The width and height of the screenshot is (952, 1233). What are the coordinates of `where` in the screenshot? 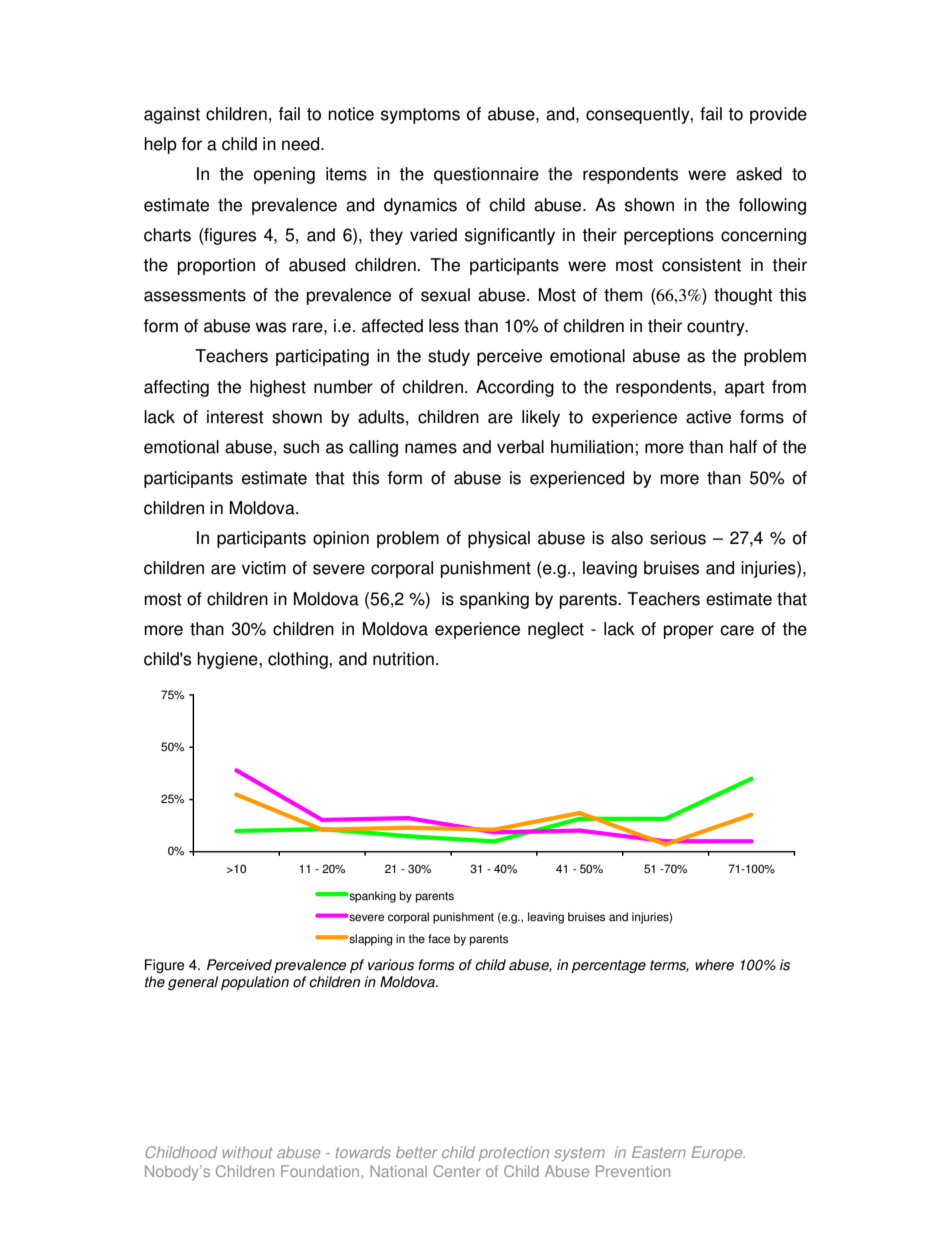 It's located at (714, 965).
